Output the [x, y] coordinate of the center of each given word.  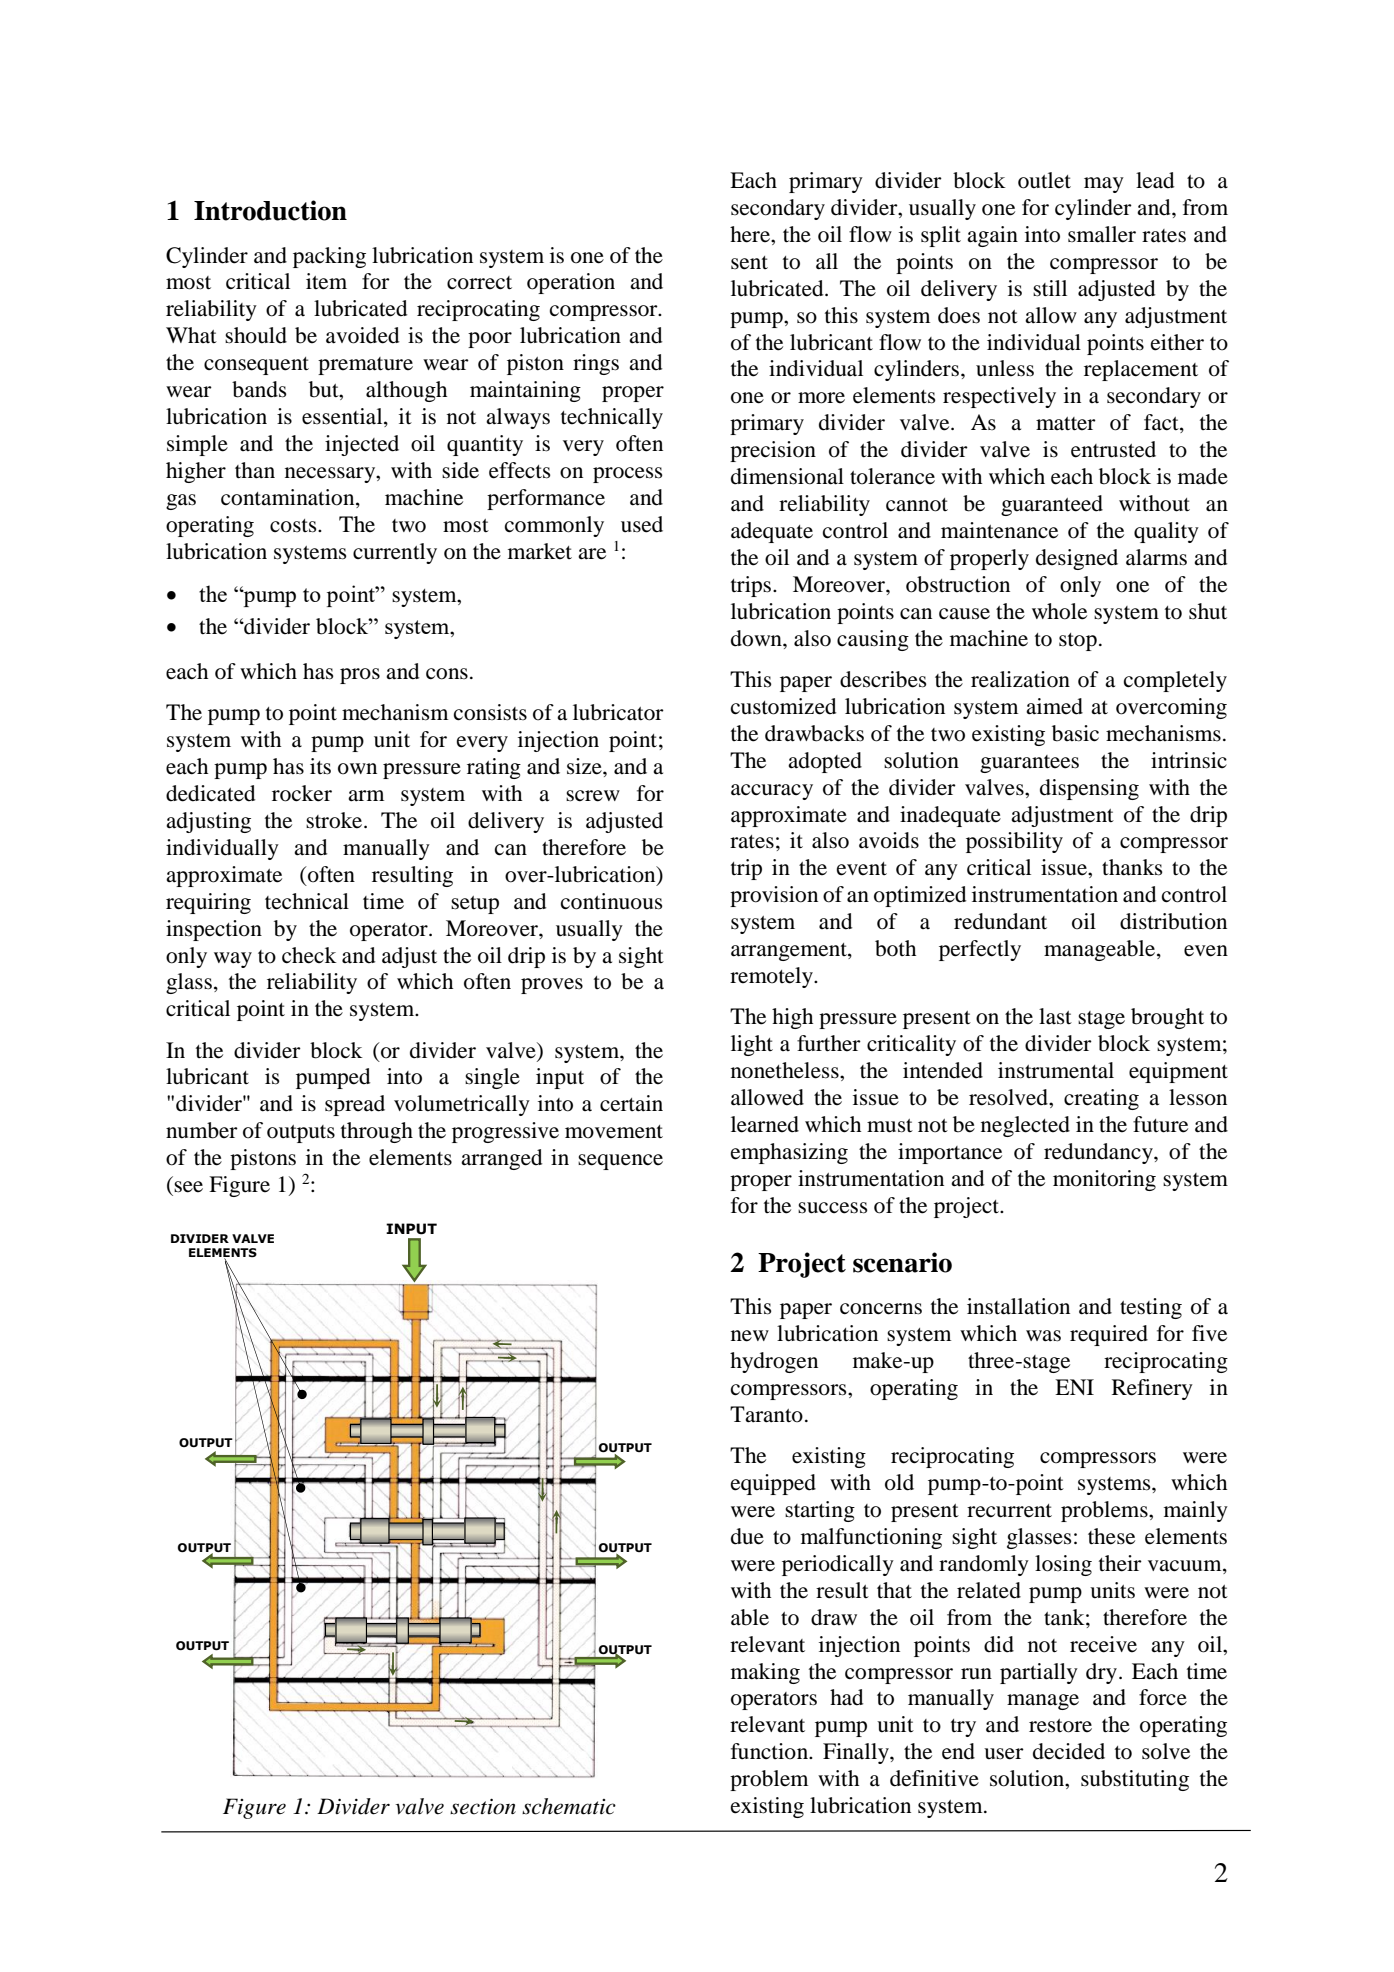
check [309, 955]
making [765, 1673]
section [483, 1806]
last [1055, 1016]
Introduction [270, 210]
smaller [1102, 234]
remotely [773, 977]
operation [571, 283]
